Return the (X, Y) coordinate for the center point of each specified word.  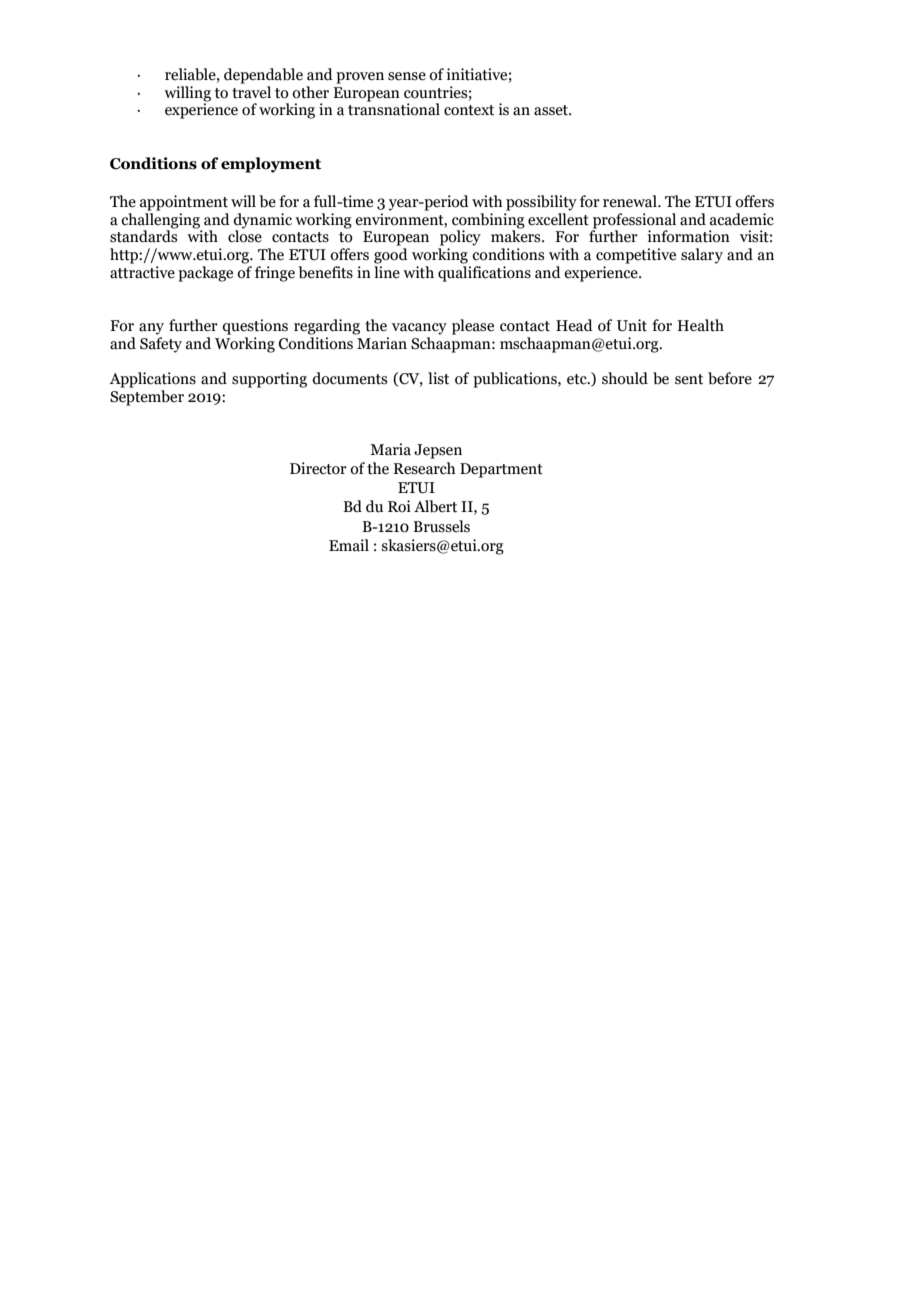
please (473, 327)
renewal (631, 201)
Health (700, 325)
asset (552, 110)
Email (349, 545)
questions (255, 327)
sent (689, 379)
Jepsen (438, 451)
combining (488, 219)
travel (251, 92)
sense (407, 76)
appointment (184, 203)
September (147, 396)
